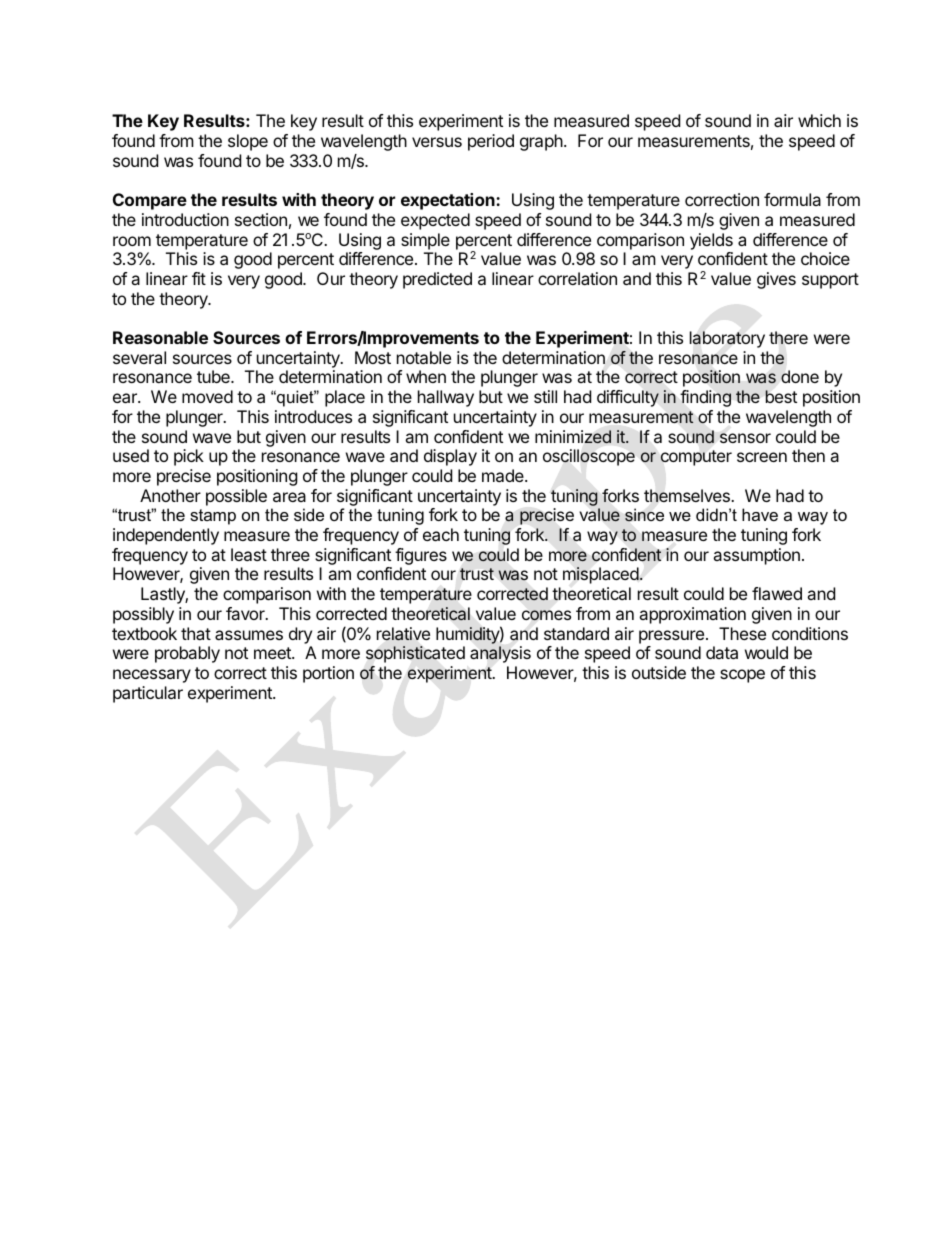 This screenshot has width=952, height=1233. What do you see at coordinates (249, 554) in the screenshot?
I see `least` at bounding box center [249, 554].
